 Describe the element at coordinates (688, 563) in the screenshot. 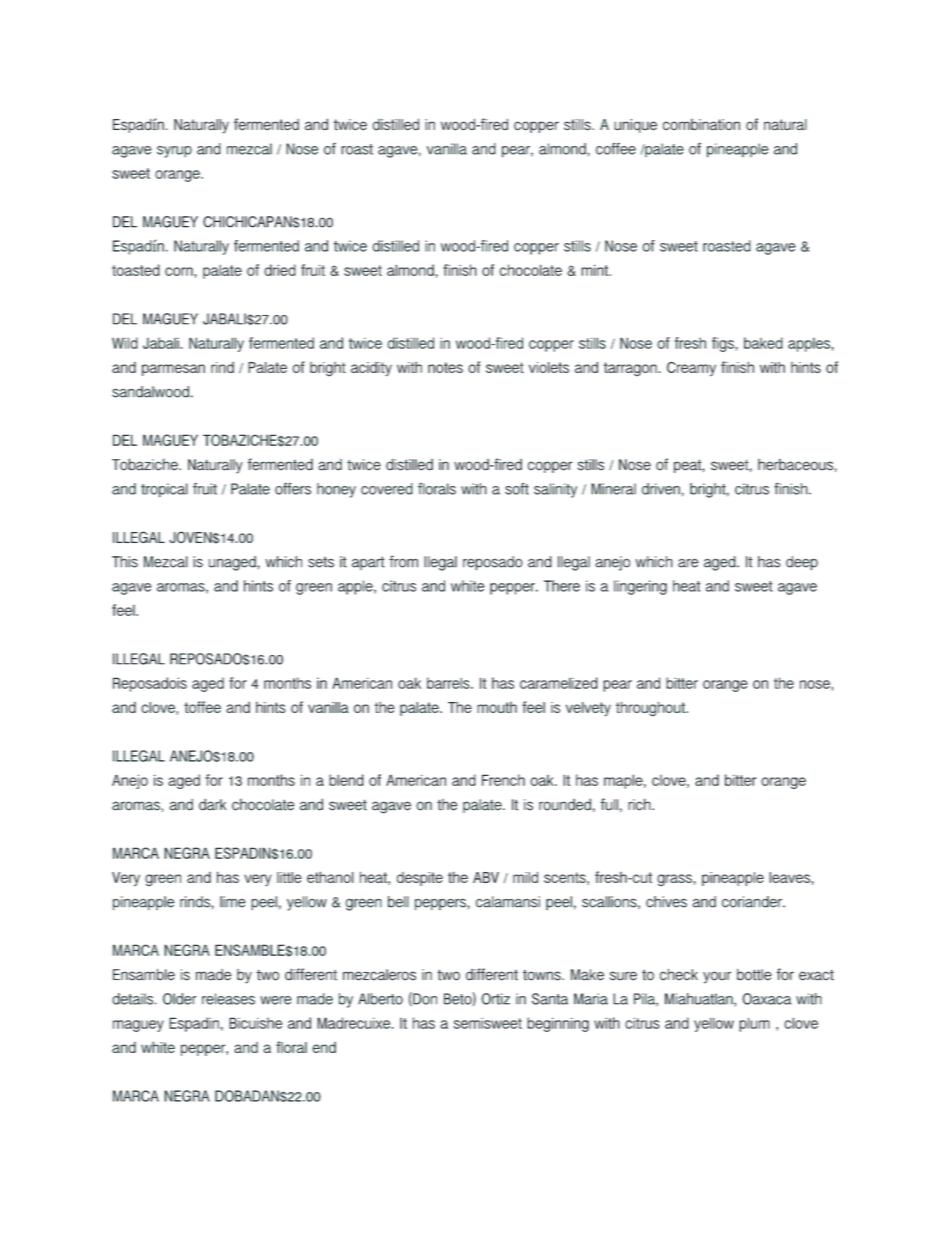

I see `are` at that location.
